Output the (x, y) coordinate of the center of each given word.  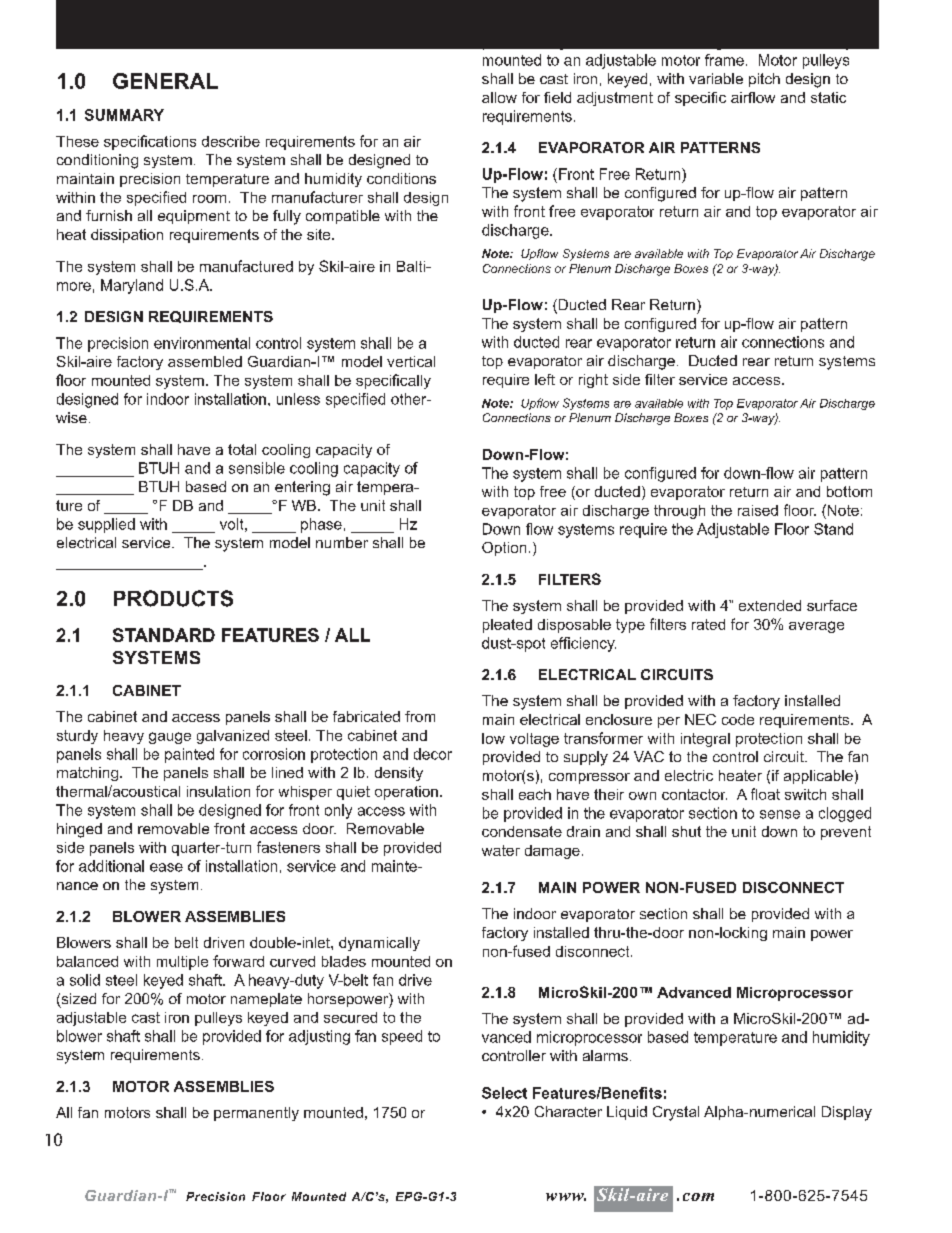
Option (504, 549)
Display (847, 1113)
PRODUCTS (173, 598)
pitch (764, 80)
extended (770, 605)
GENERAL (165, 81)
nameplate (266, 1000)
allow (499, 97)
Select (504, 1093)
